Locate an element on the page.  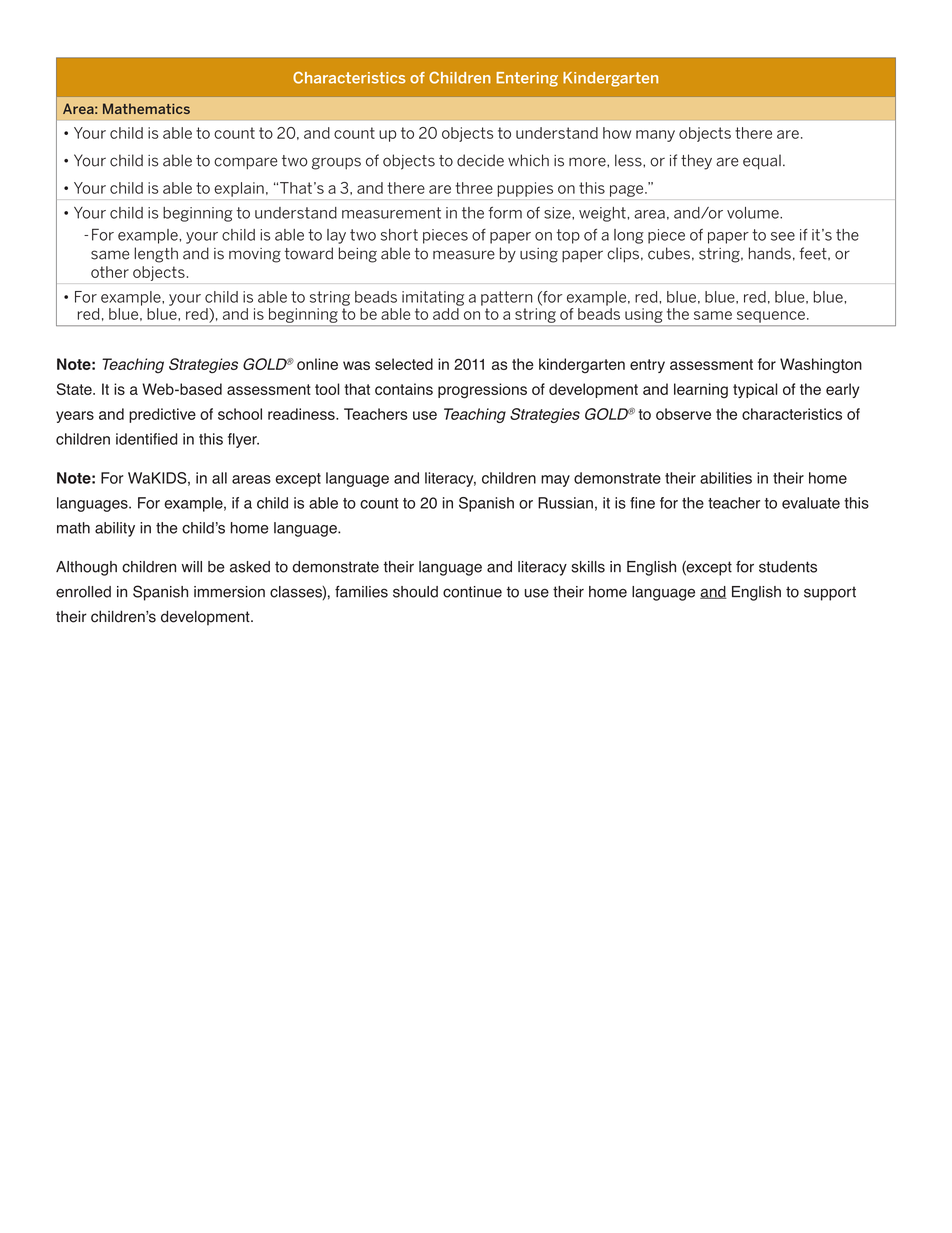
will is located at coordinates (191, 566).
